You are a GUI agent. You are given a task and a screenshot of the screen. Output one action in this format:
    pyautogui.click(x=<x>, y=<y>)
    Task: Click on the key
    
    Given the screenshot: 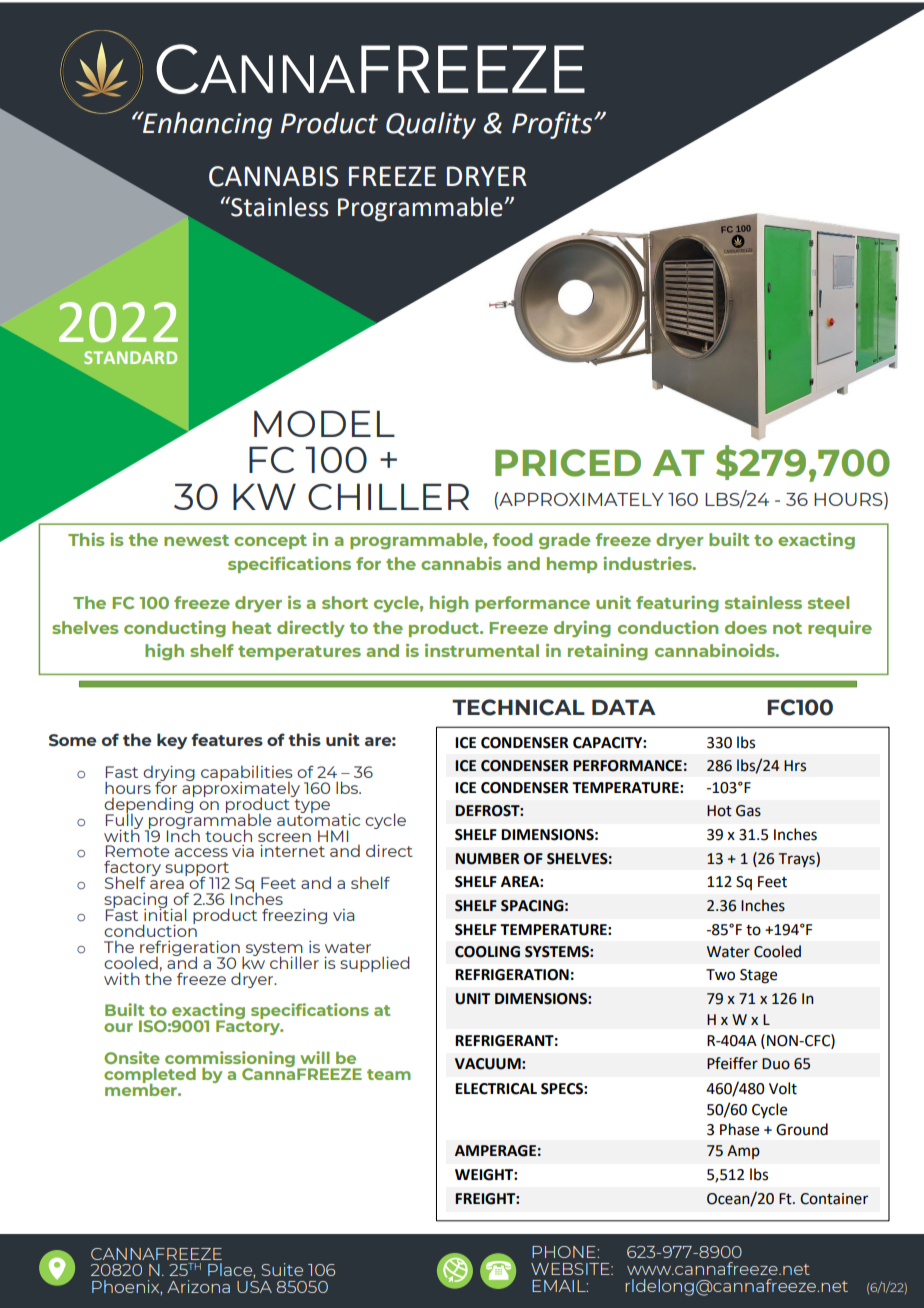 What is the action you would take?
    pyautogui.click(x=172, y=741)
